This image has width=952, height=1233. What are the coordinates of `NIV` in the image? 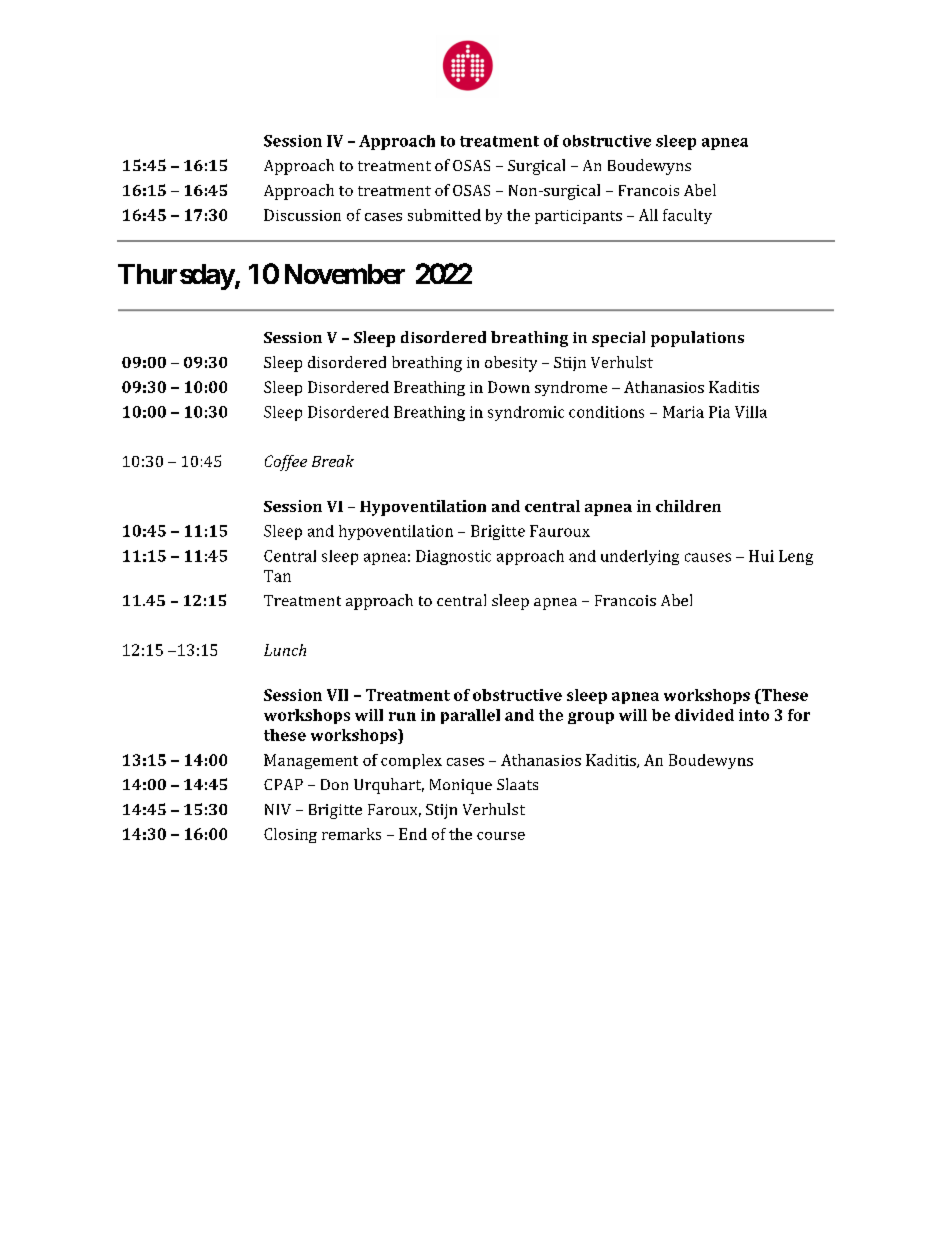 It's located at (278, 809).
